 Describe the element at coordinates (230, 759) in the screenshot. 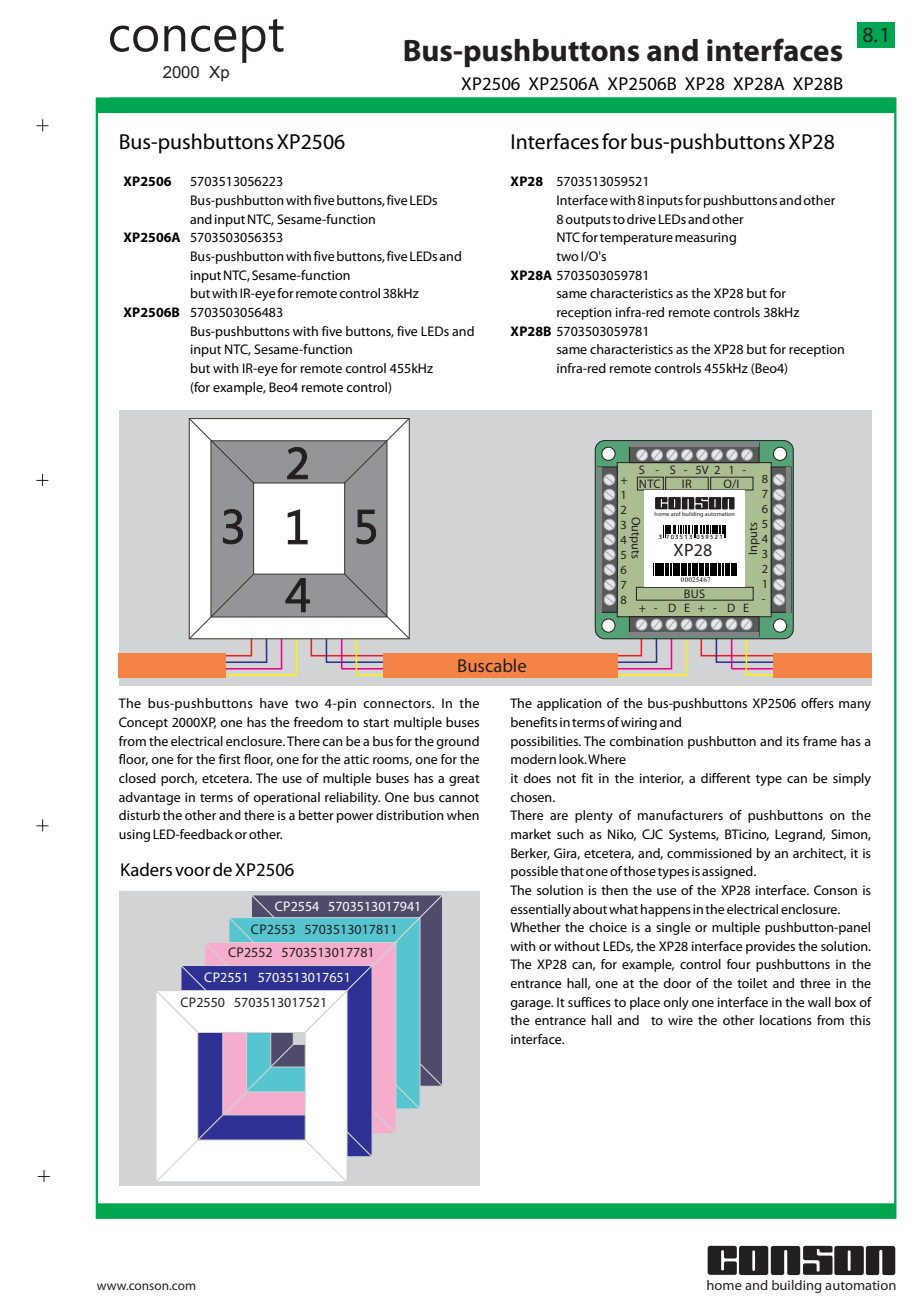

I see `first` at that location.
